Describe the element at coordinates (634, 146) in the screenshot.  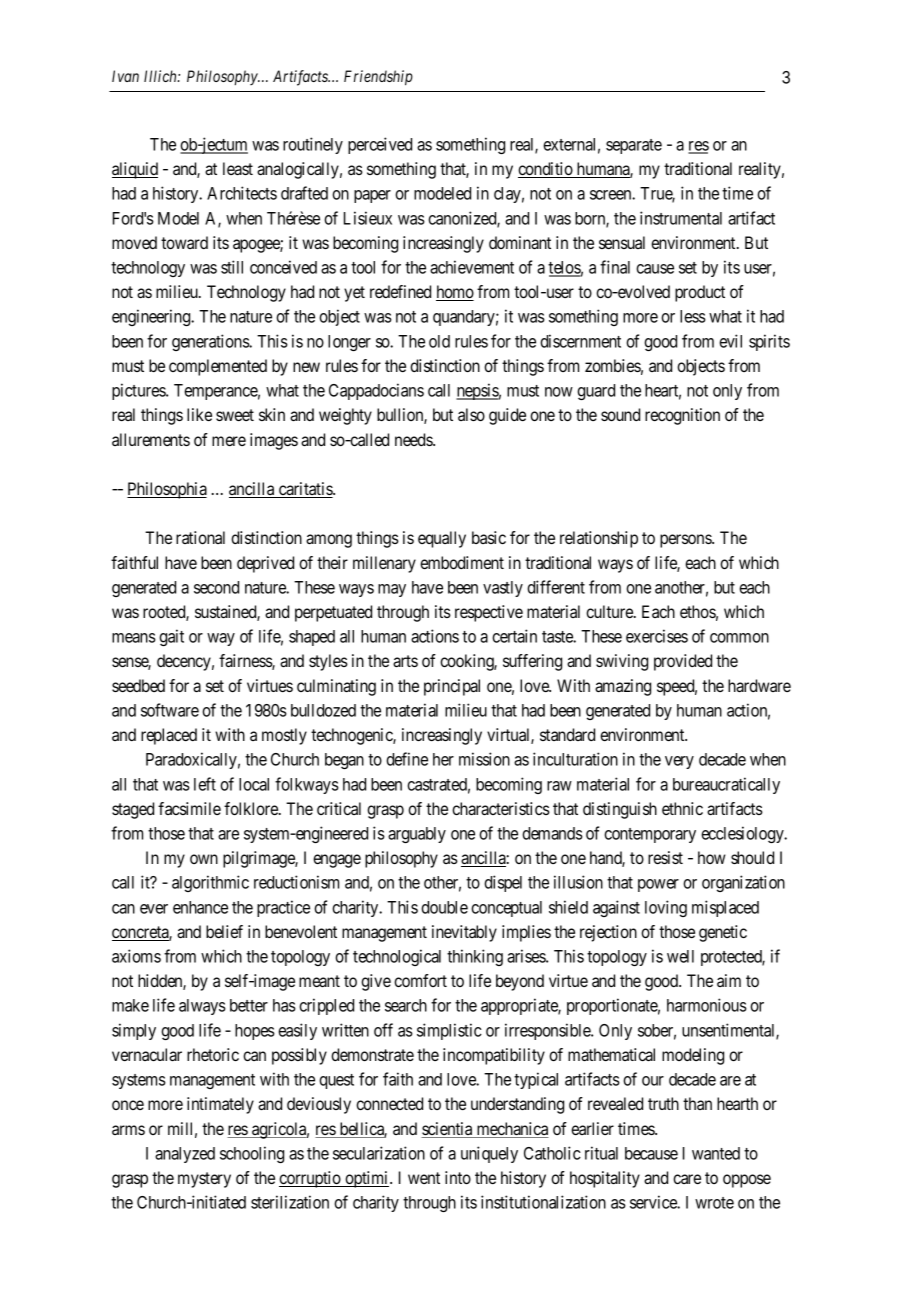
I see `separate` at that location.
